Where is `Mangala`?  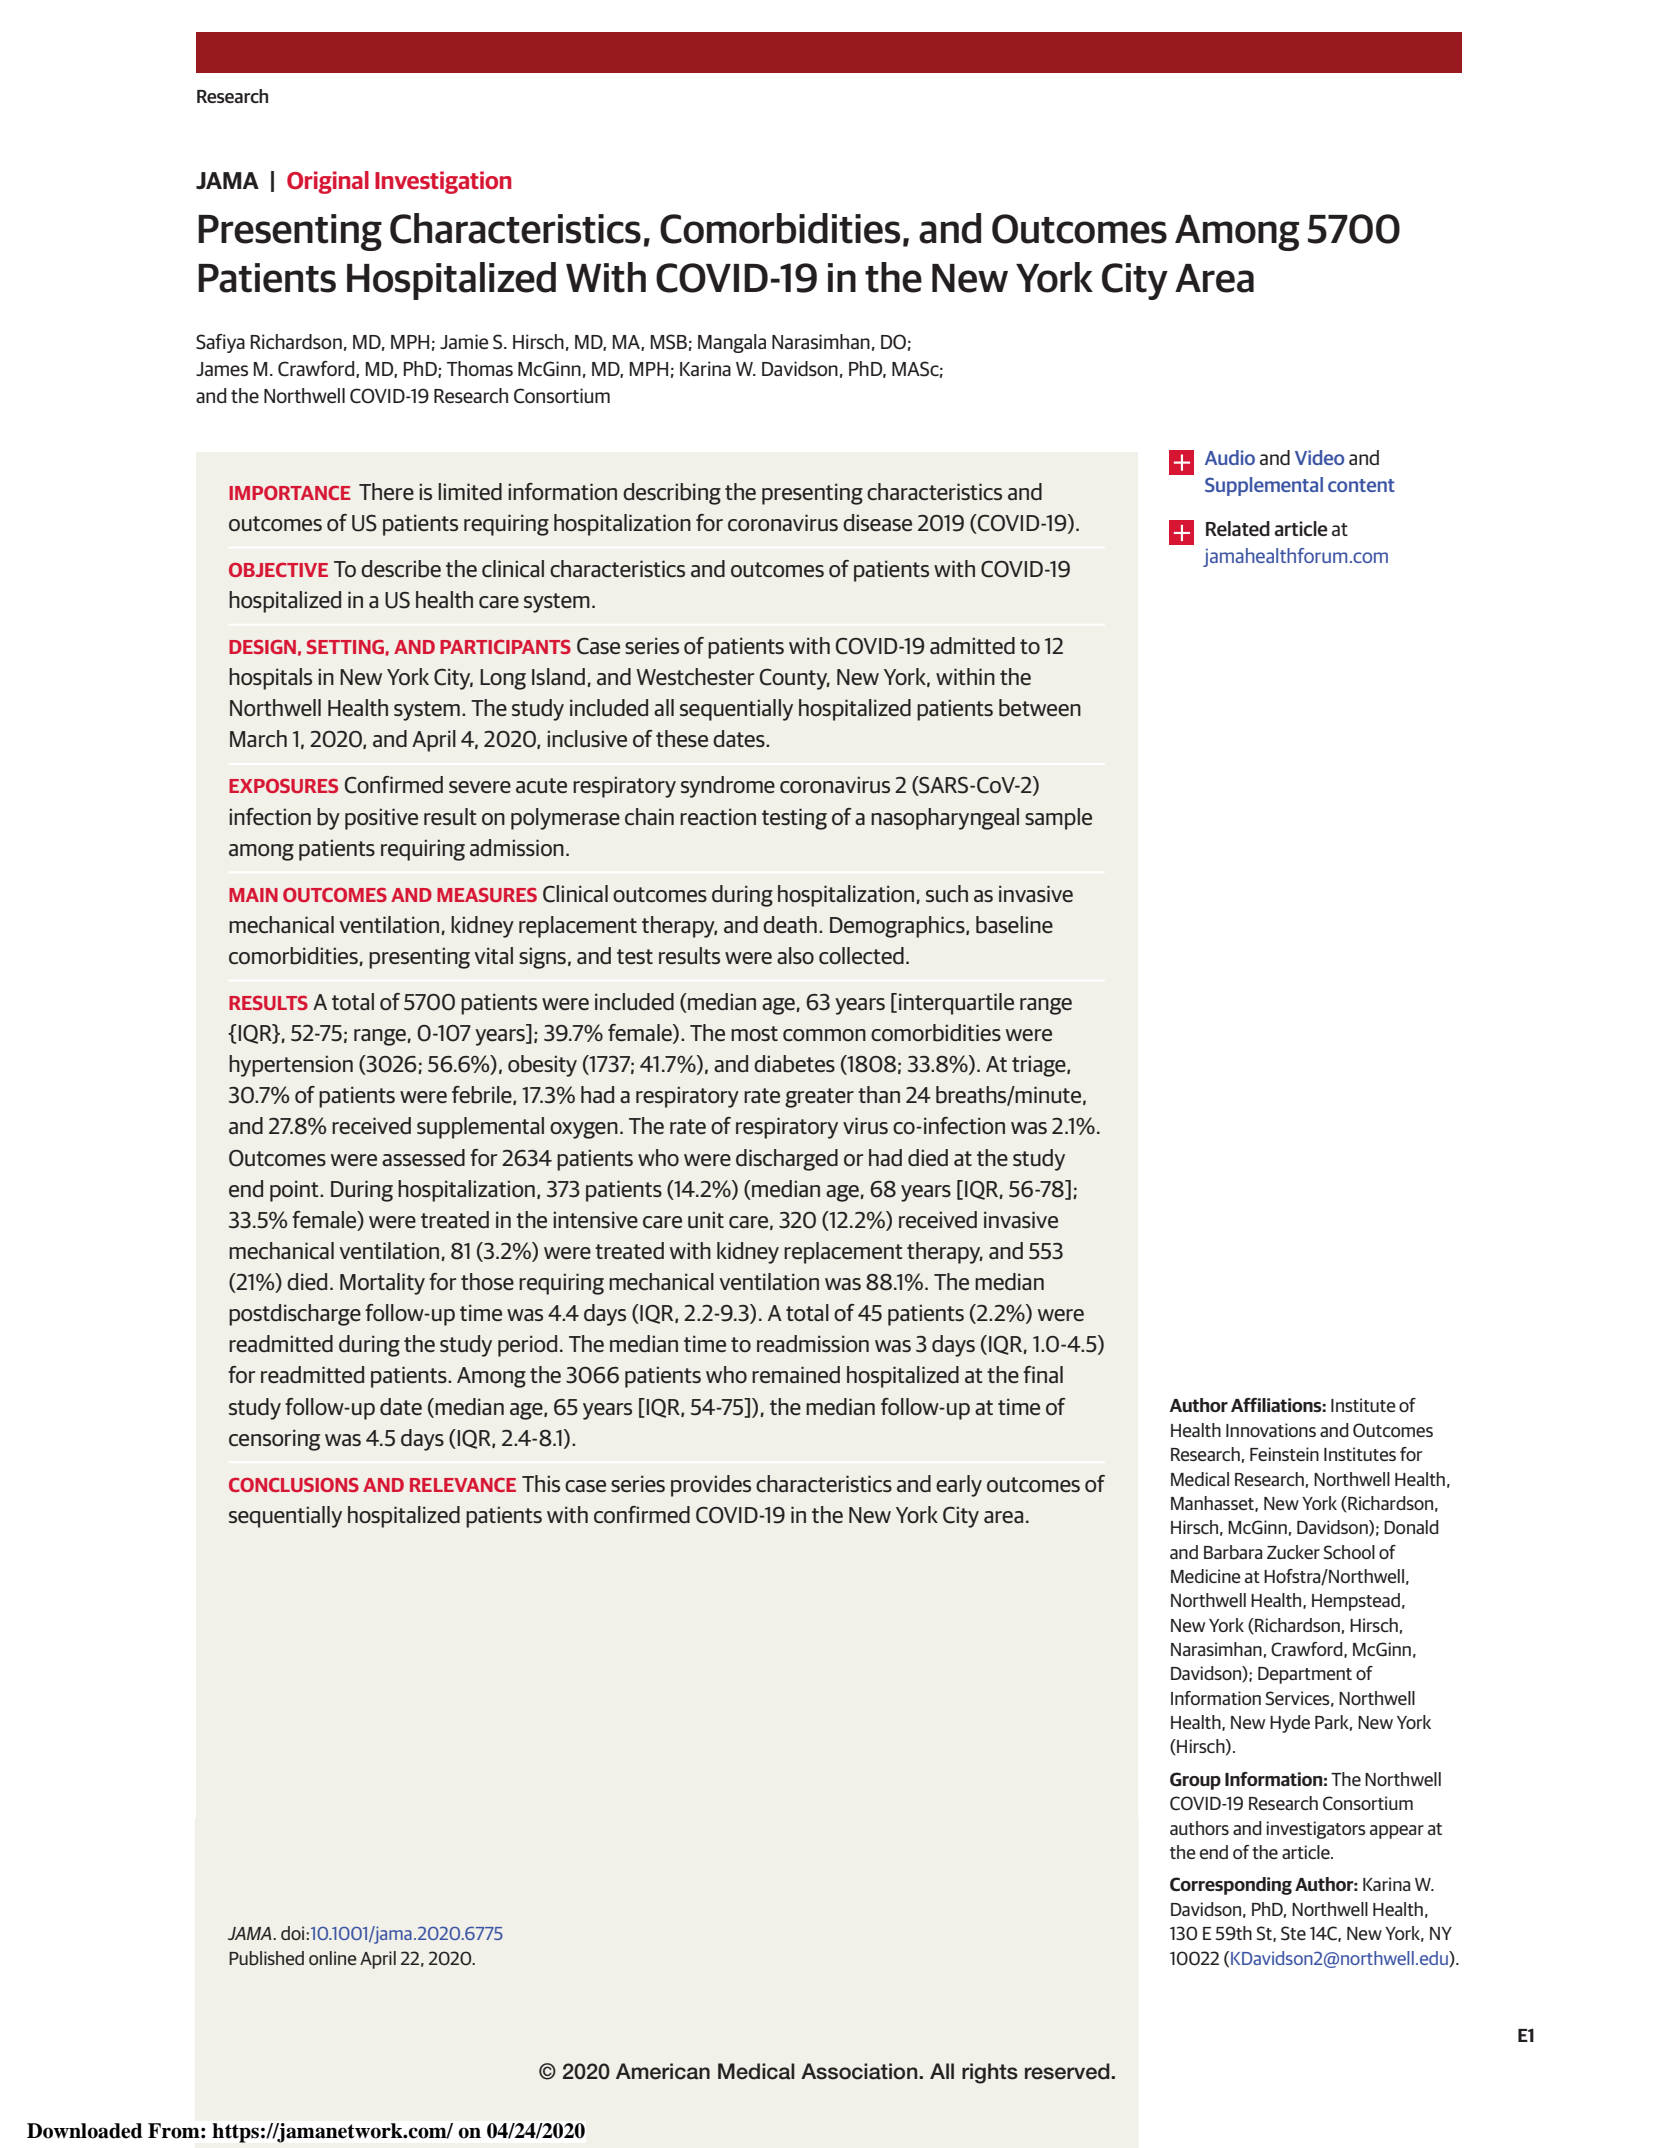
Mangala is located at coordinates (732, 343).
